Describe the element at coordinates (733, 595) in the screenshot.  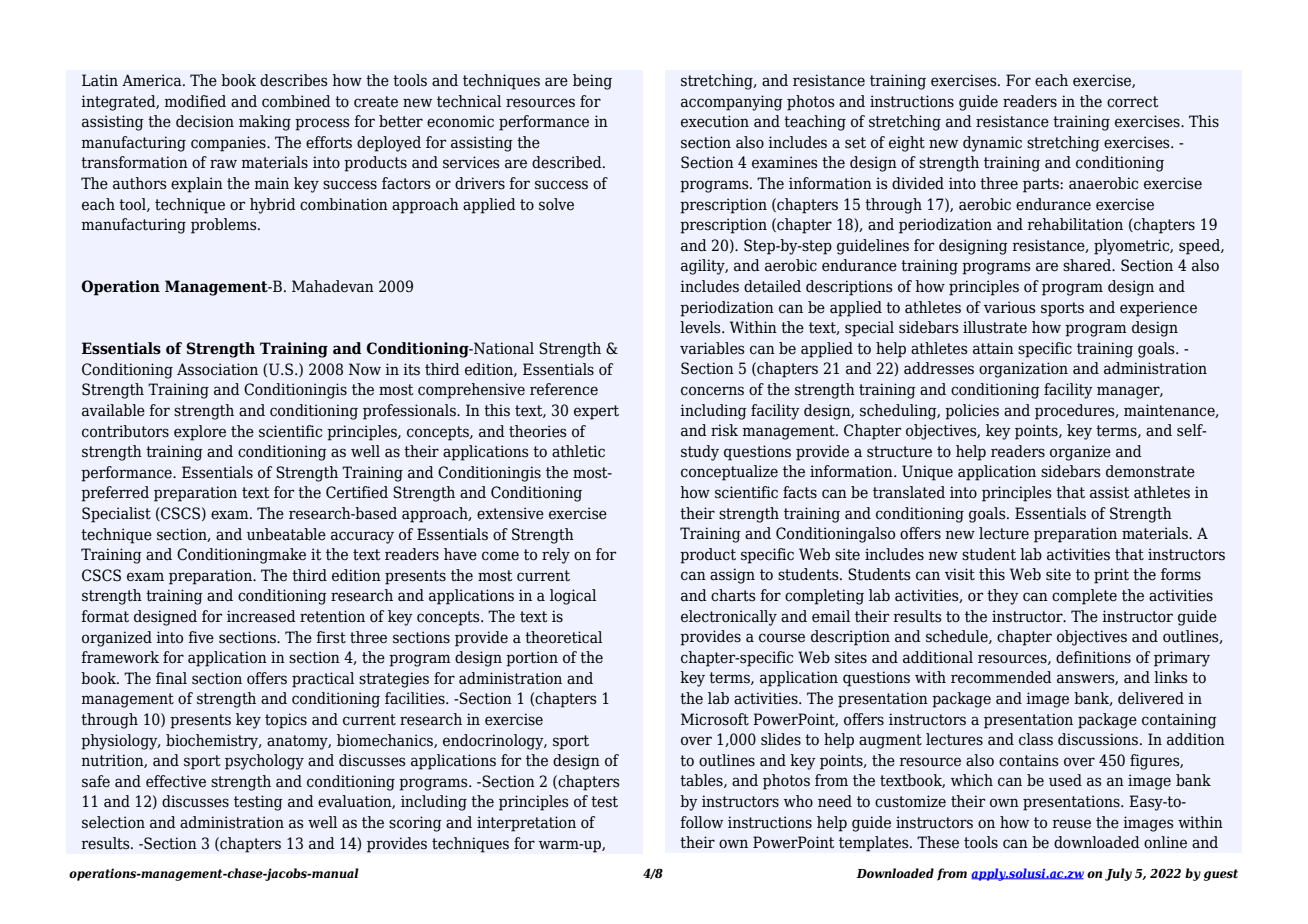
I see `charts` at that location.
